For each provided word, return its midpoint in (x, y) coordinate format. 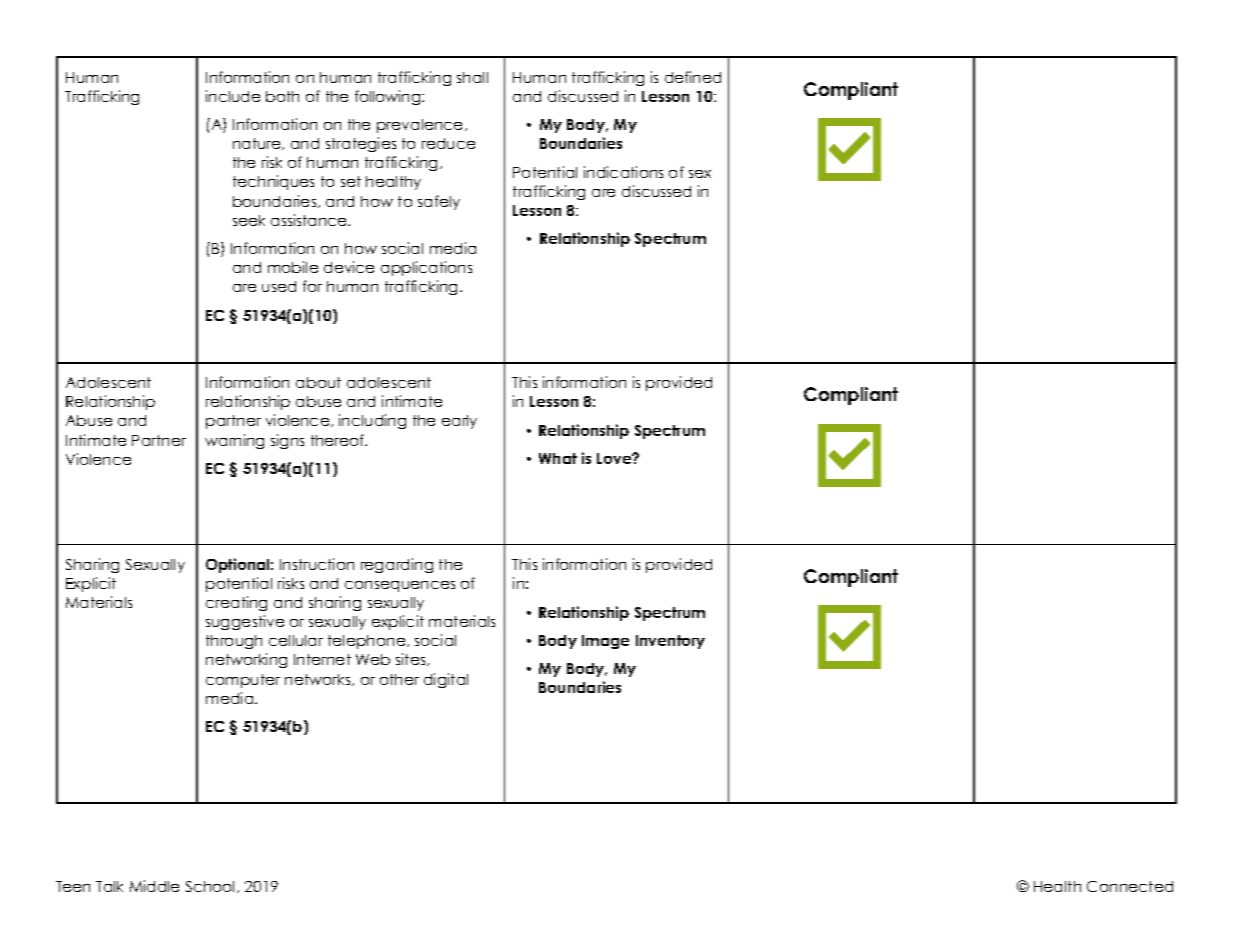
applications (426, 268)
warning (234, 441)
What (558, 458)
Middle (154, 886)
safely (439, 202)
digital (446, 680)
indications (623, 172)
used (279, 286)
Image (605, 642)
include (233, 96)
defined (693, 77)
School (212, 887)
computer (243, 681)
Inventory (670, 642)
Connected (1130, 886)
